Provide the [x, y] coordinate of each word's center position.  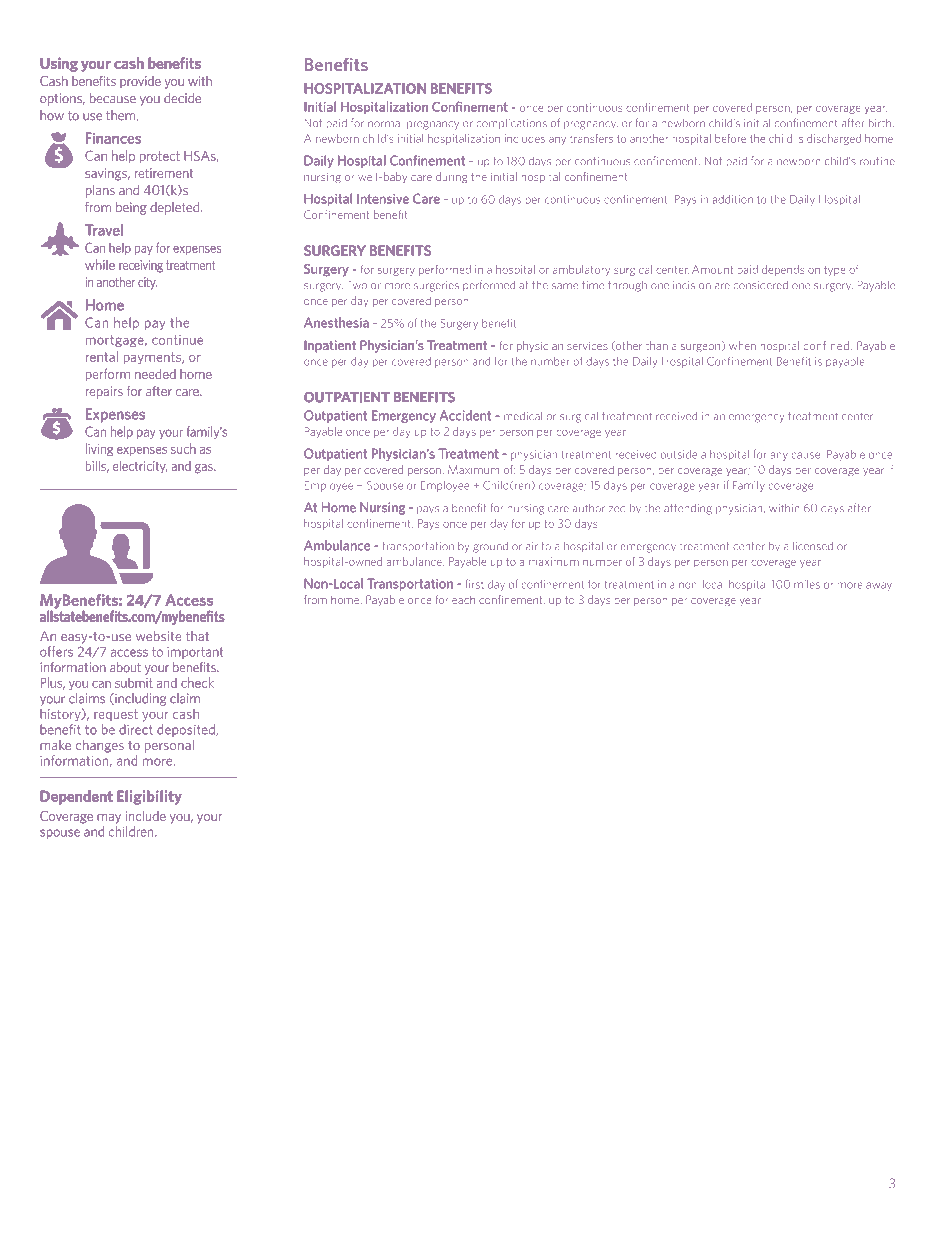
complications [511, 124]
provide [140, 82]
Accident [465, 415]
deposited [187, 730]
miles [807, 584]
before [730, 138]
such [183, 449]
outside [679, 454]
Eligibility [149, 797]
